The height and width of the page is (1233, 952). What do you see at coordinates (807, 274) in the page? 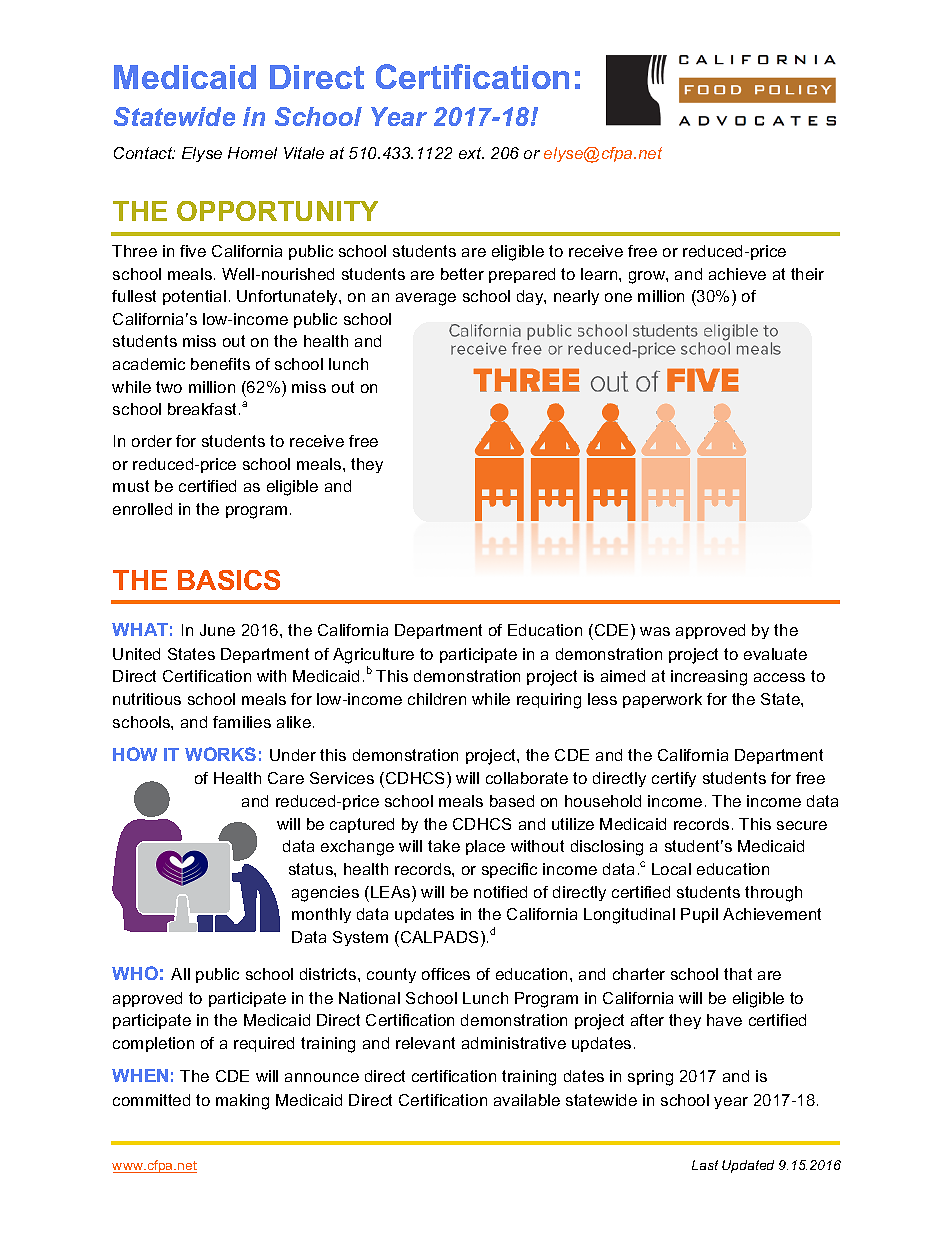
I see `their` at bounding box center [807, 274].
